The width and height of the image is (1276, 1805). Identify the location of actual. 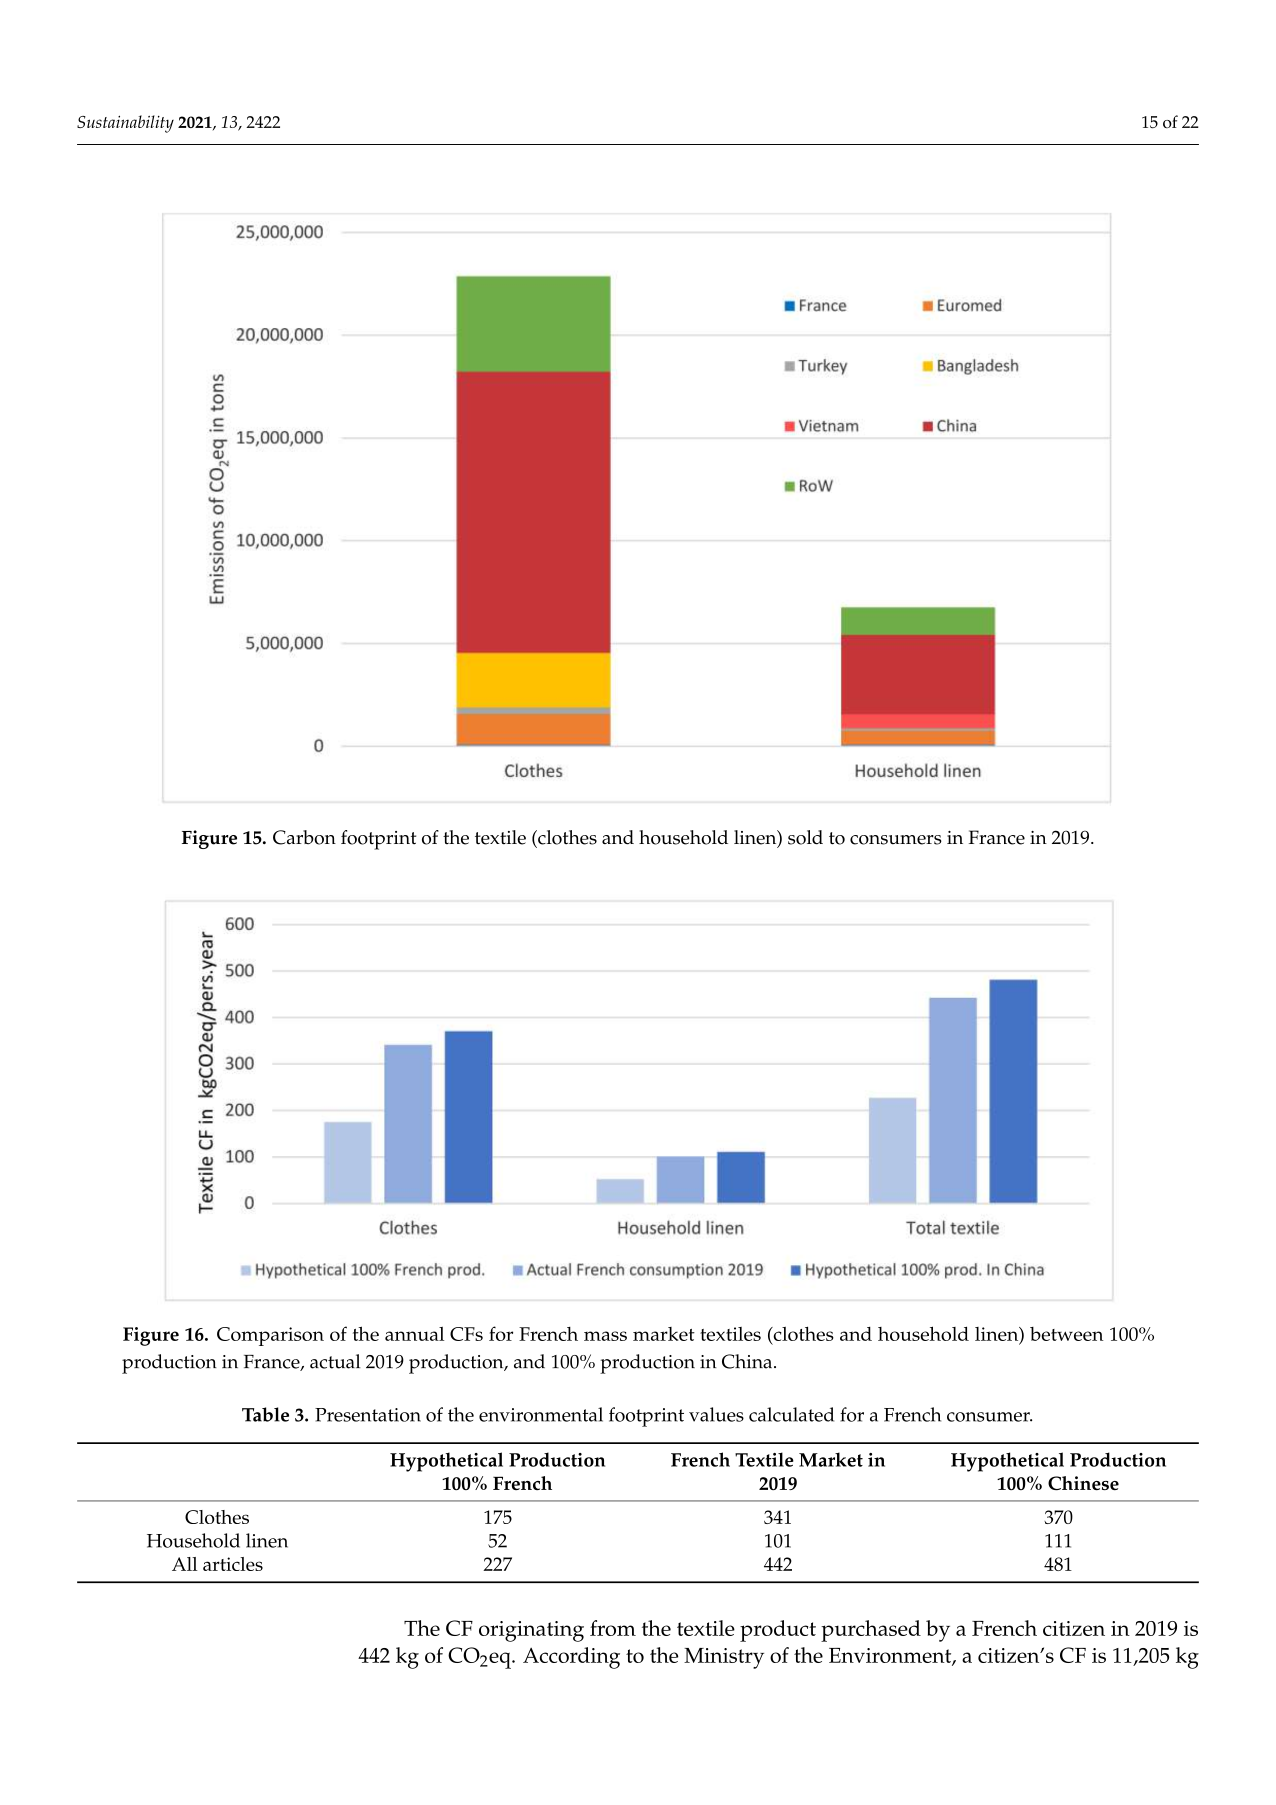
(335, 1361).
